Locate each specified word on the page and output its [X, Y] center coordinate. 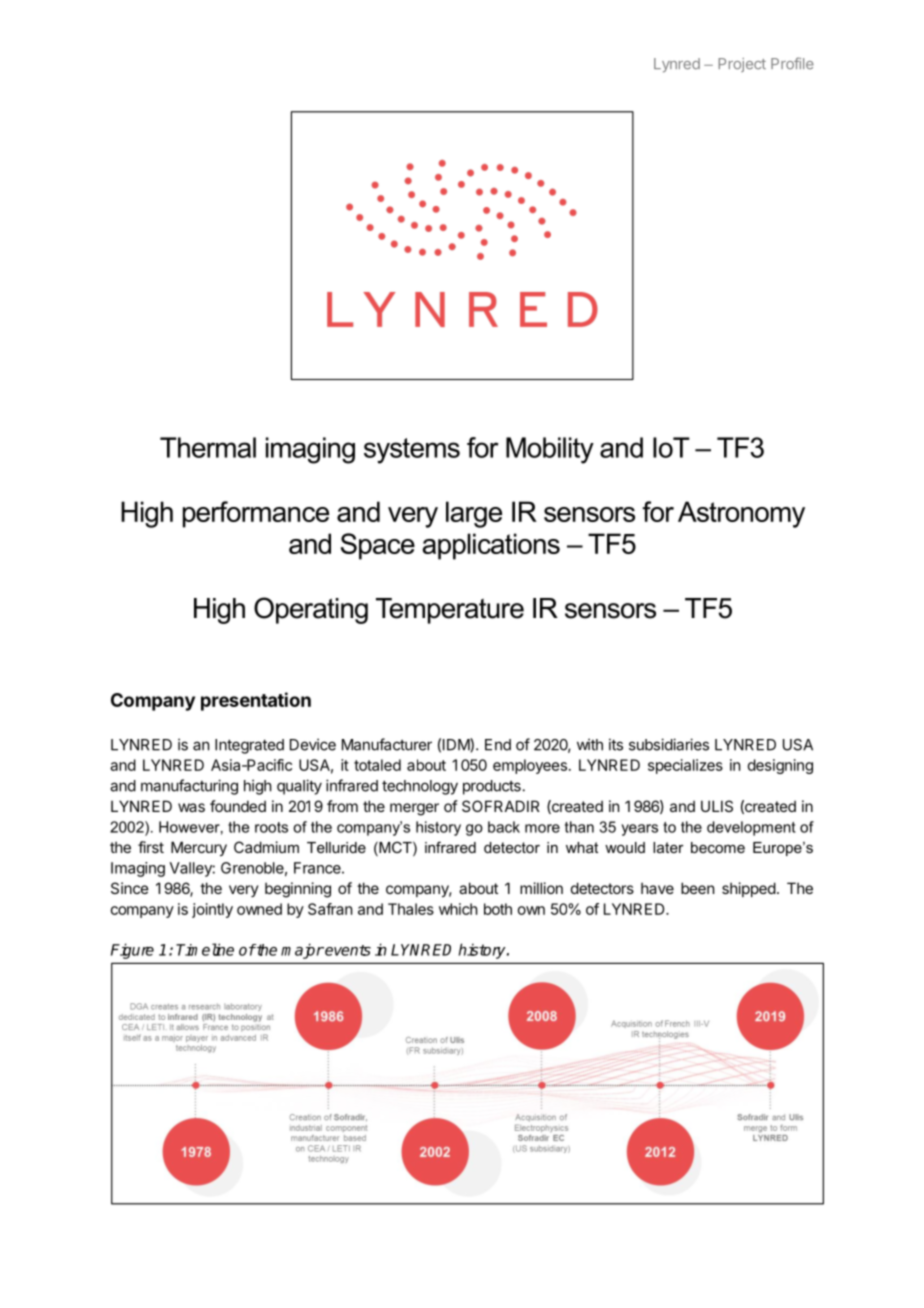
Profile [792, 63]
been [697, 888]
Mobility [550, 450]
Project [742, 65]
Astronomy [741, 514]
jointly [212, 910]
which [458, 909]
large [474, 514]
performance [256, 514]
